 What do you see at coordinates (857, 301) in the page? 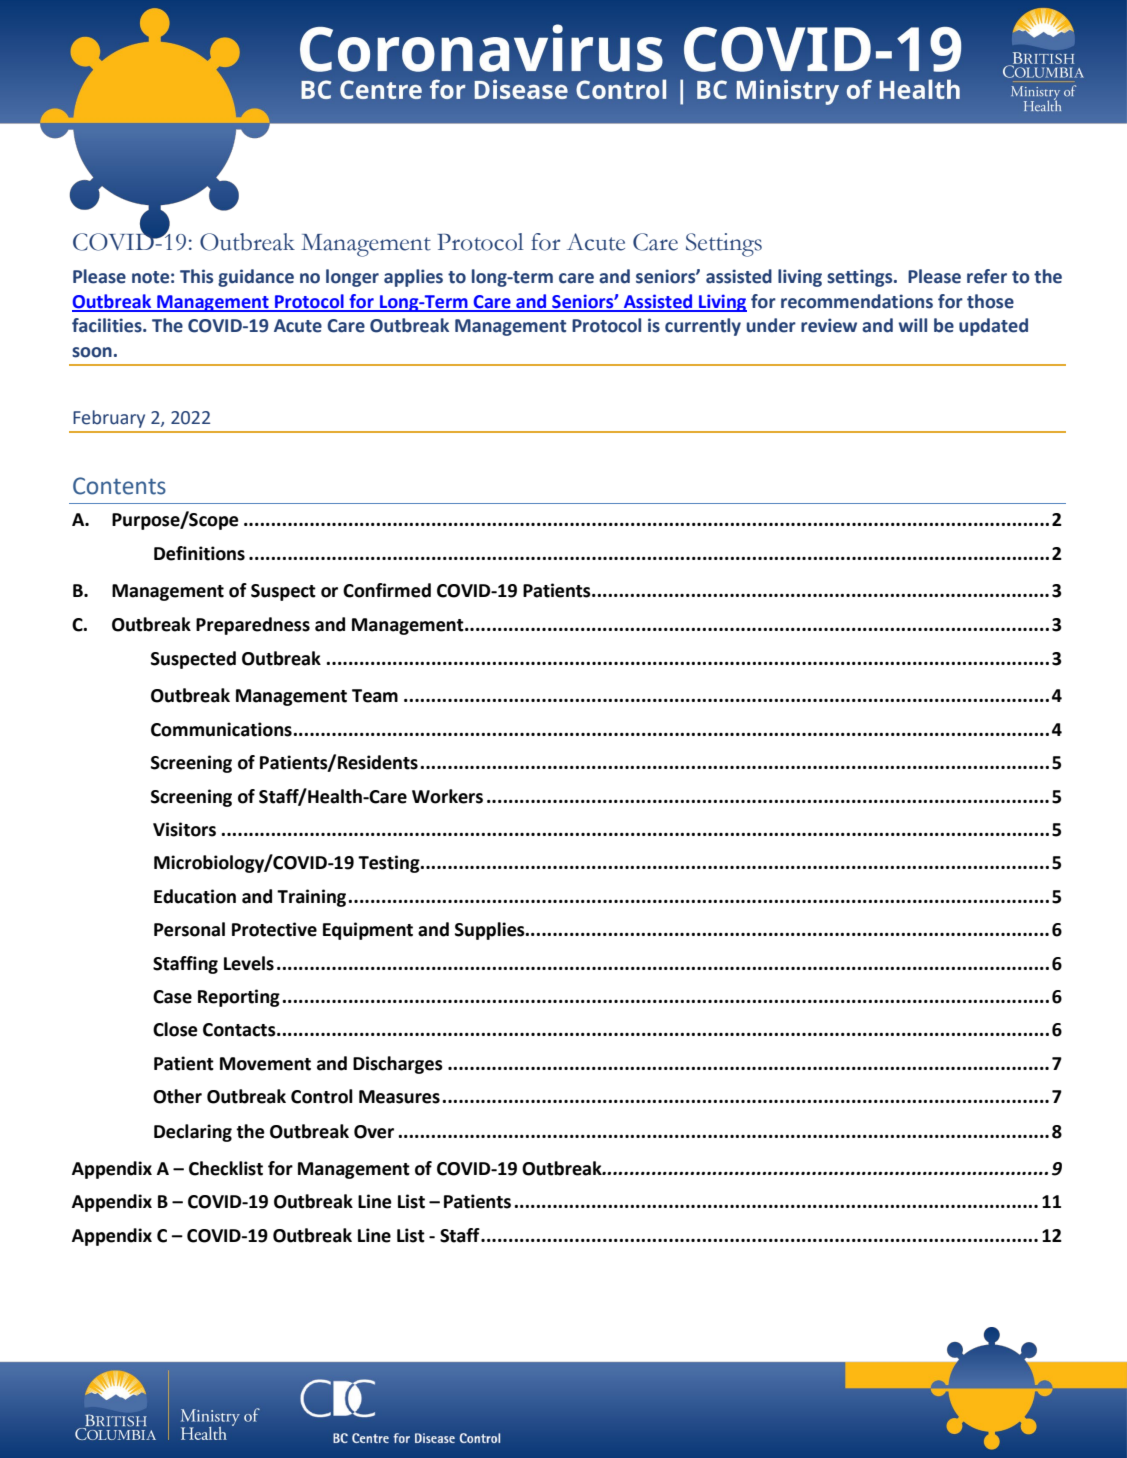
I see `recommendations` at bounding box center [857, 301].
